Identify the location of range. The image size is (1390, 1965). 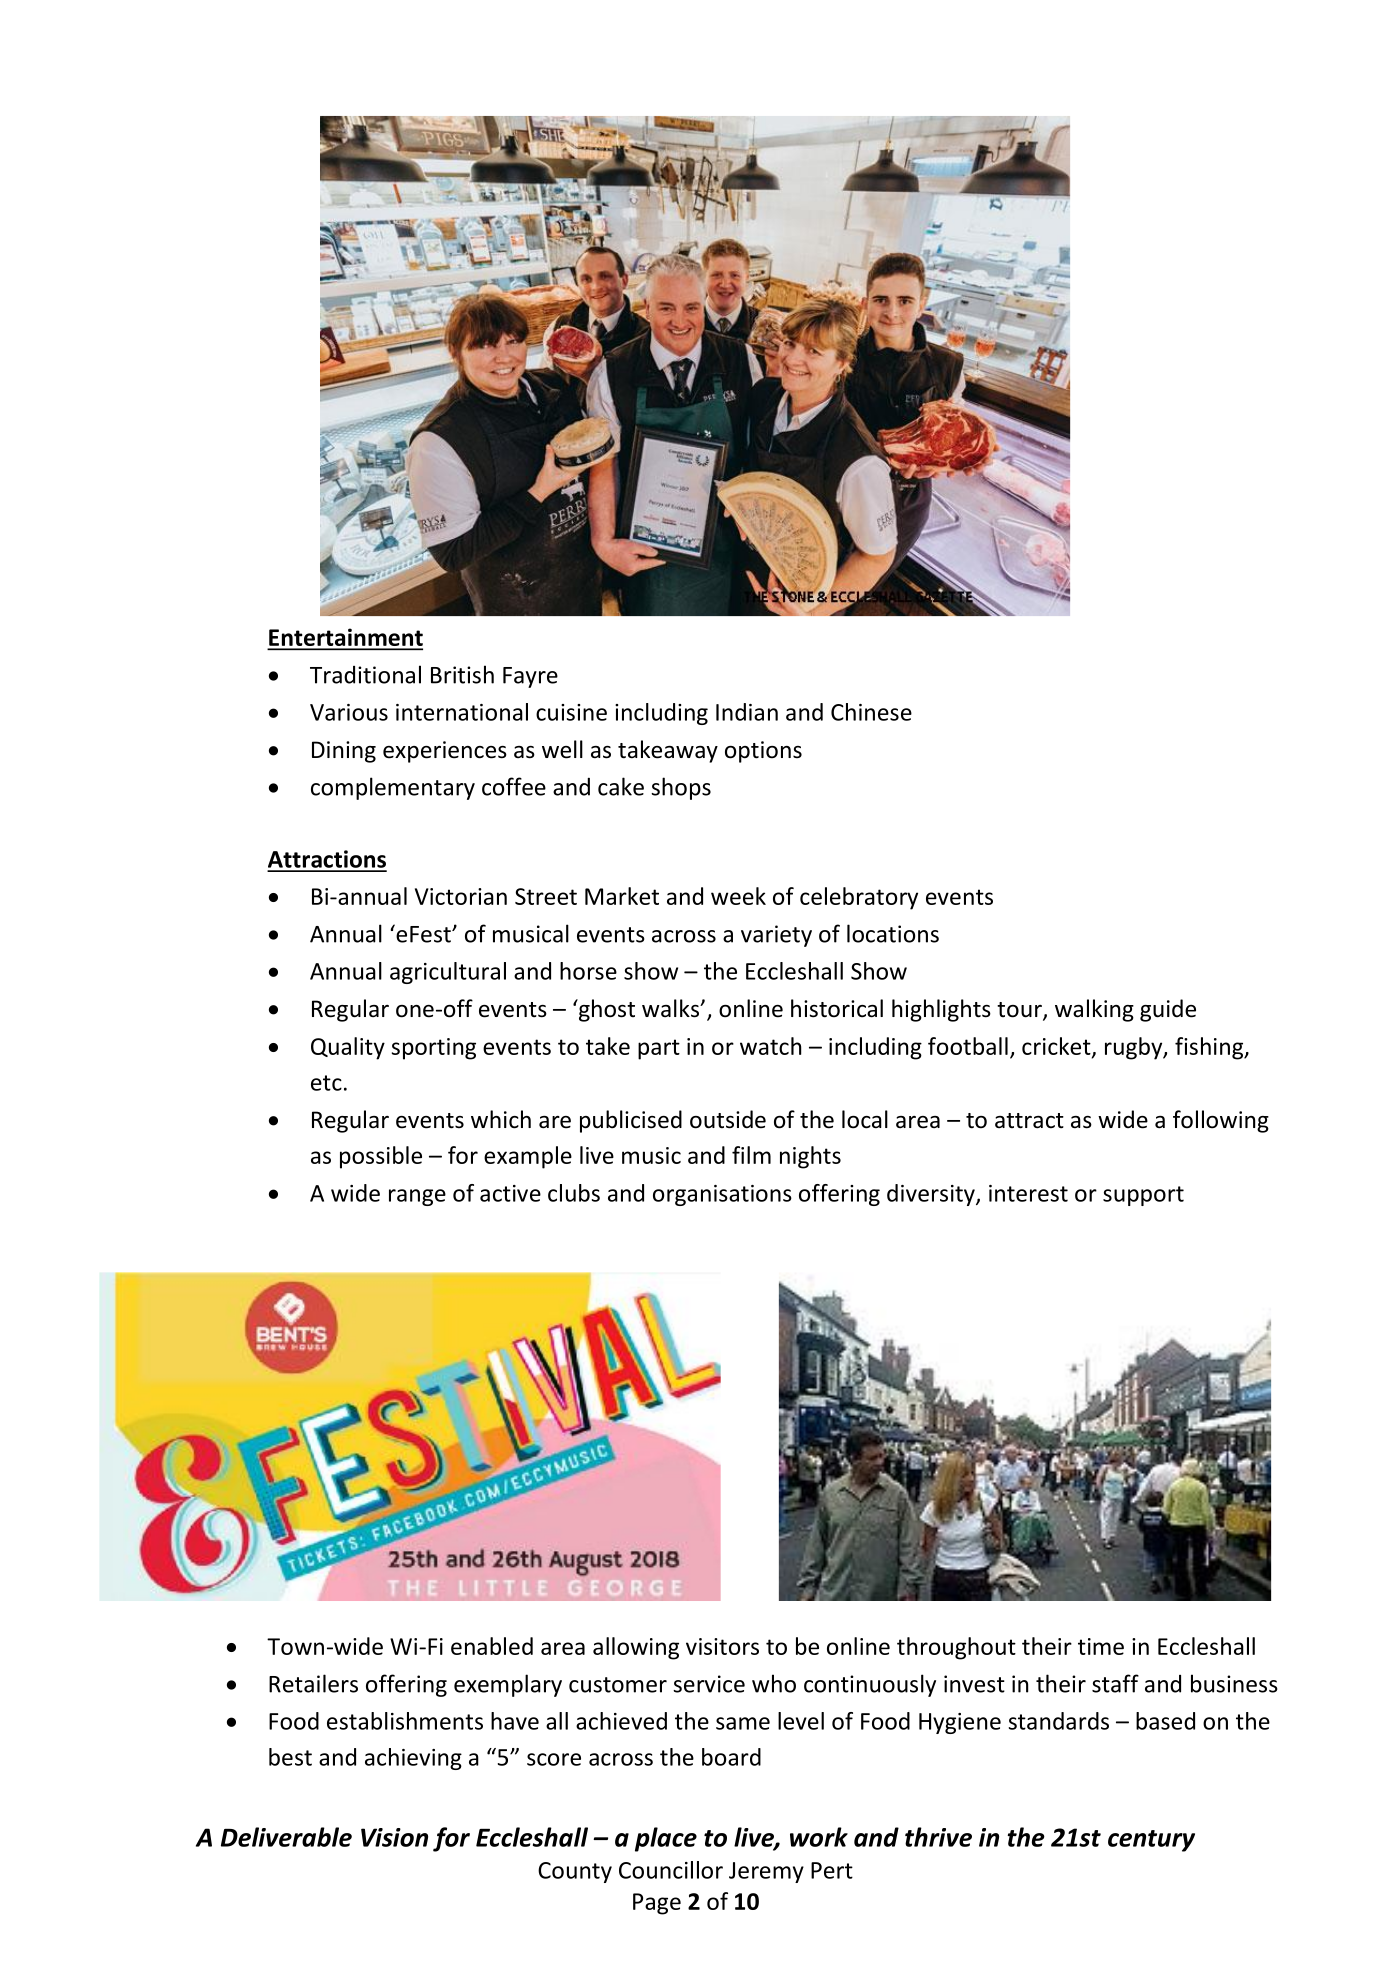
(417, 1197).
